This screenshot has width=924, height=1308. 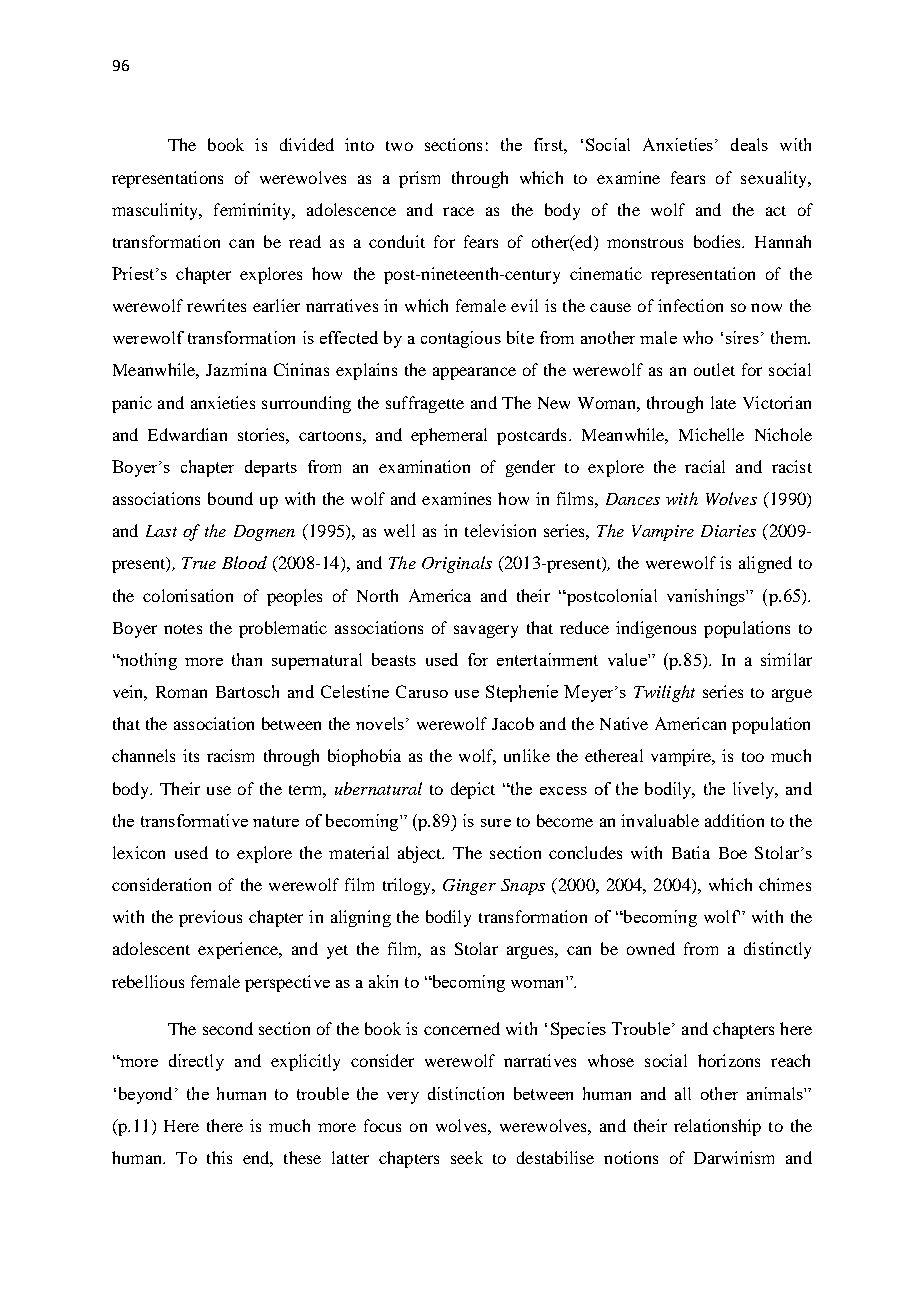 What do you see at coordinates (473, 790) in the screenshot?
I see `depict` at bounding box center [473, 790].
